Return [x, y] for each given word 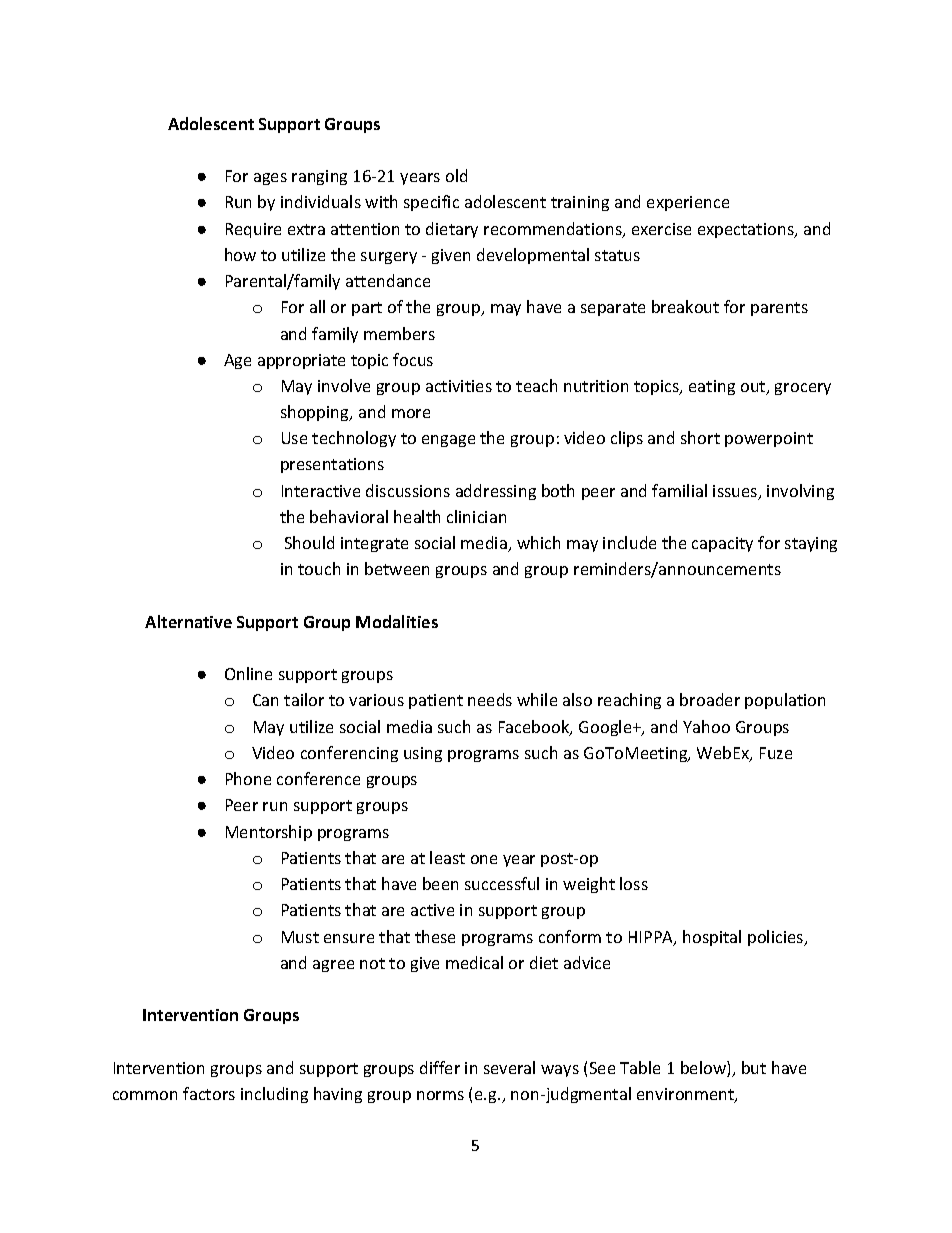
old [456, 175]
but [754, 1067]
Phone [248, 778]
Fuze [776, 753]
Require [253, 230]
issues [736, 492]
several [509, 1067]
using [423, 754]
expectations [747, 230]
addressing [496, 492]
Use [294, 438]
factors [209, 1093]
